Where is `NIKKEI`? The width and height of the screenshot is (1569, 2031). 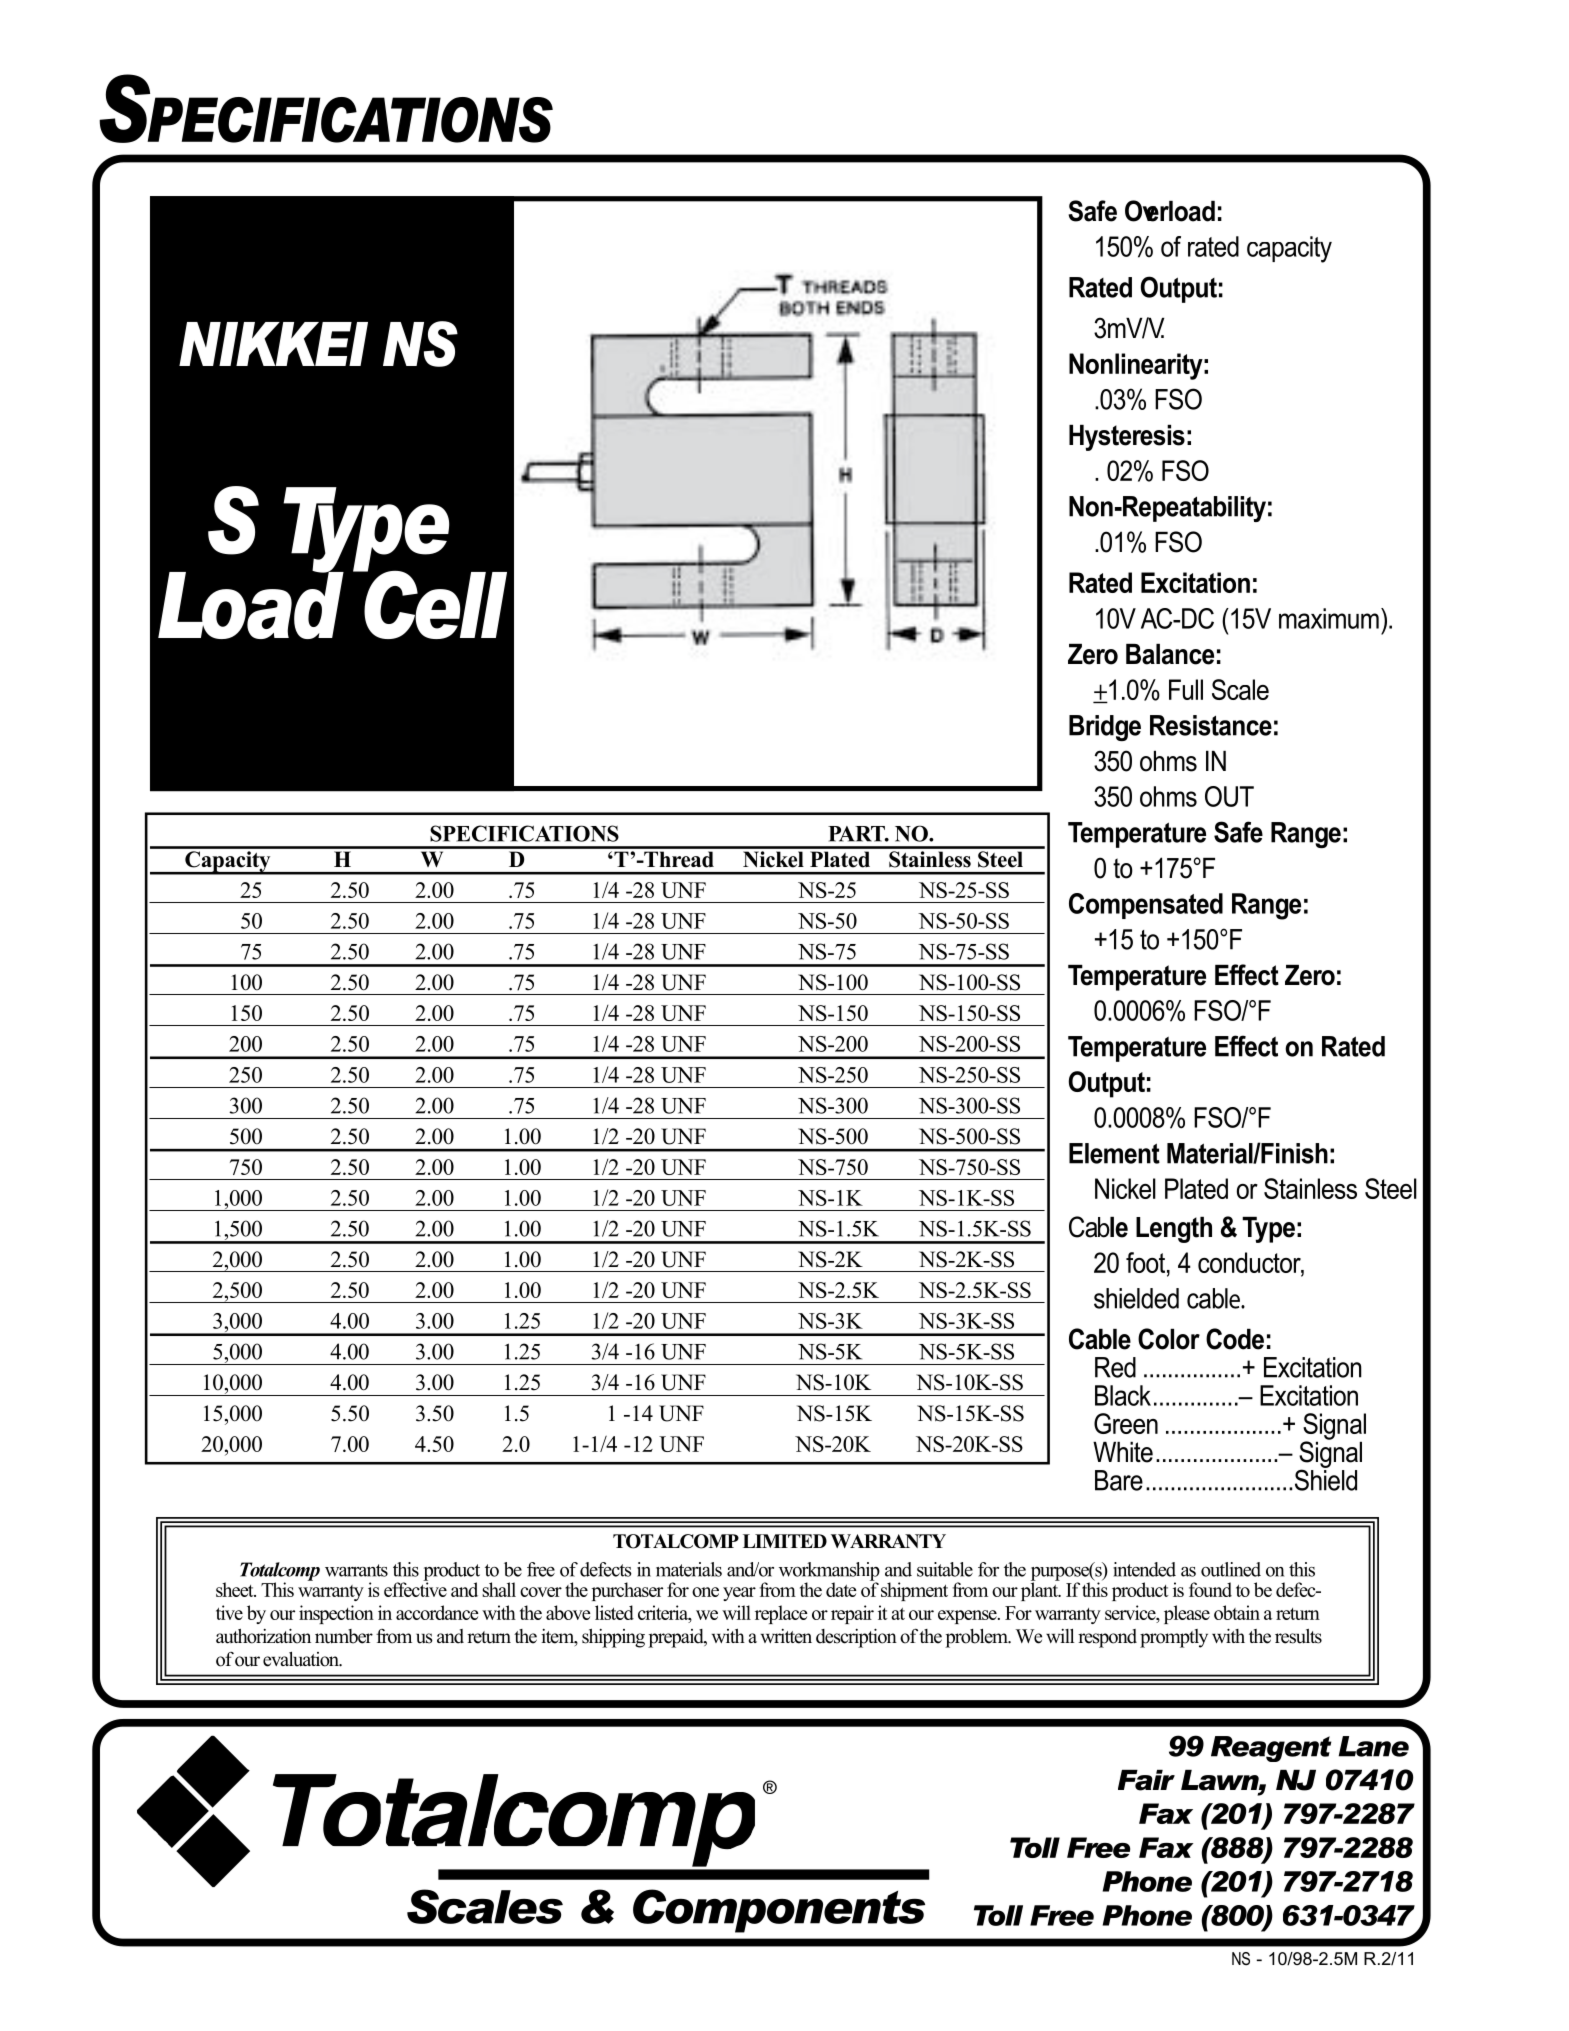
NIKKEI is located at coordinates (273, 344).
